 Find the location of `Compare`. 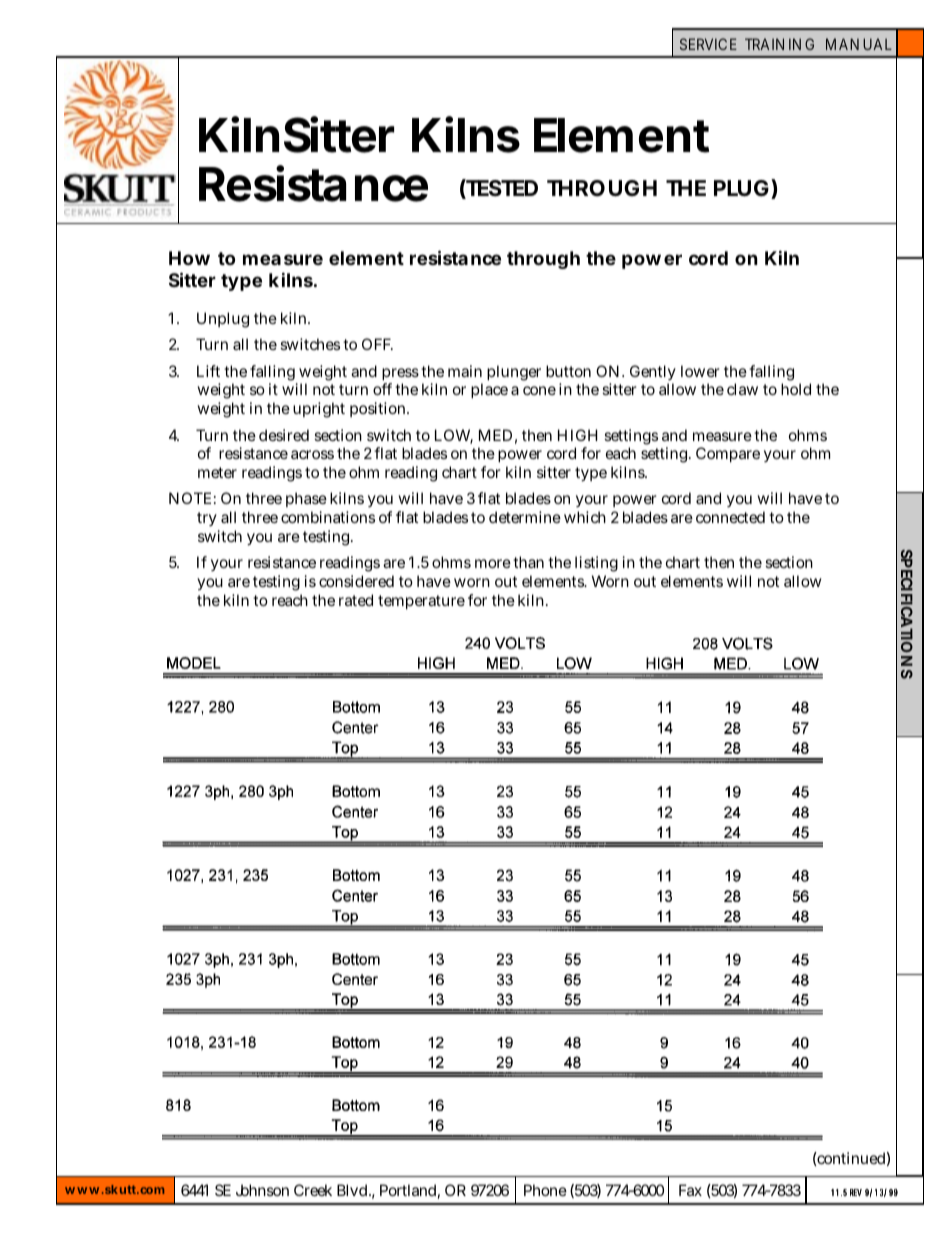

Compare is located at coordinates (728, 454).
